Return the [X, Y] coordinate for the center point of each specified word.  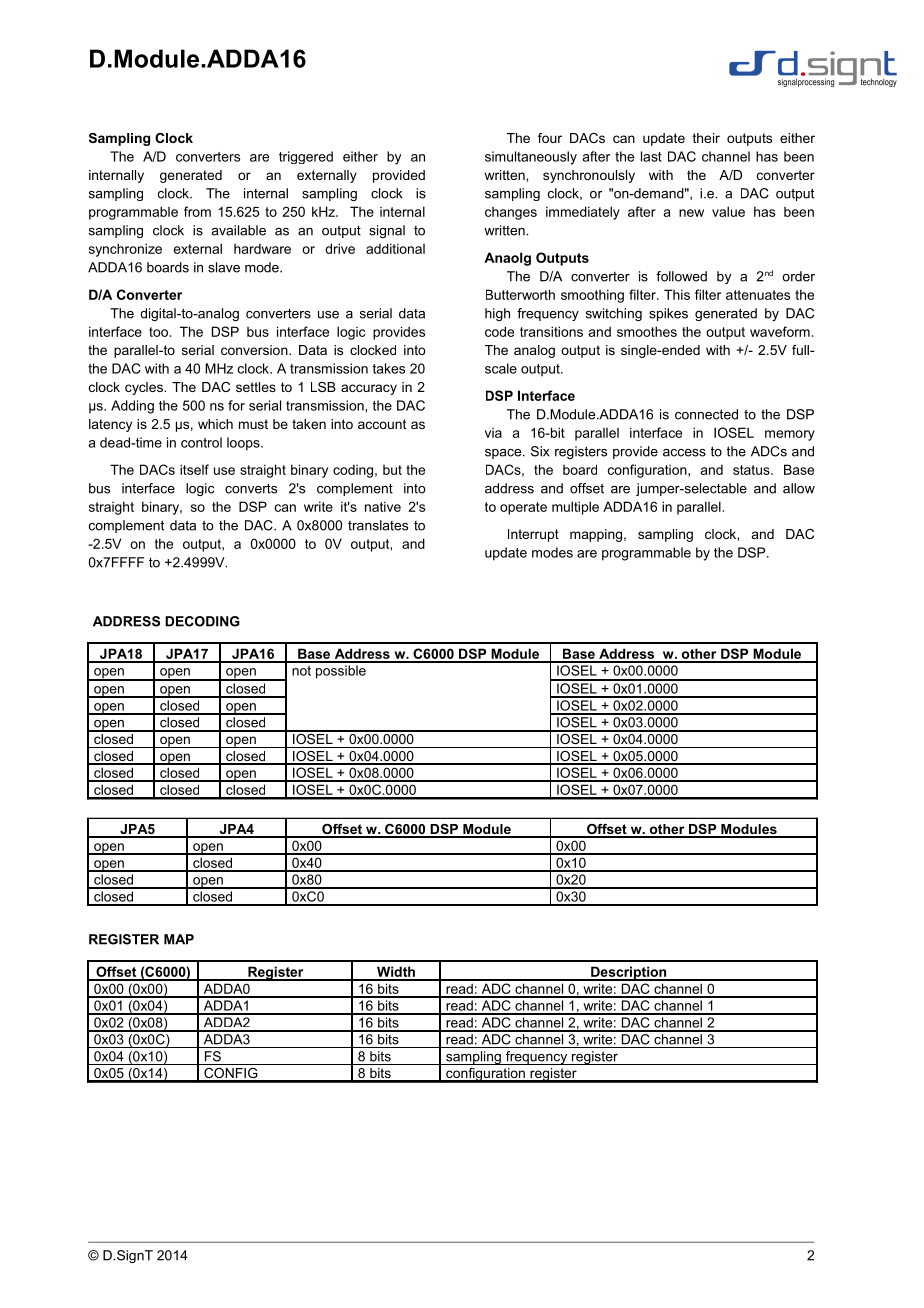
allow [799, 488]
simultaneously [531, 158]
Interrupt [533, 535]
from [197, 211]
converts [251, 489]
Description [629, 973]
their [706, 138]
